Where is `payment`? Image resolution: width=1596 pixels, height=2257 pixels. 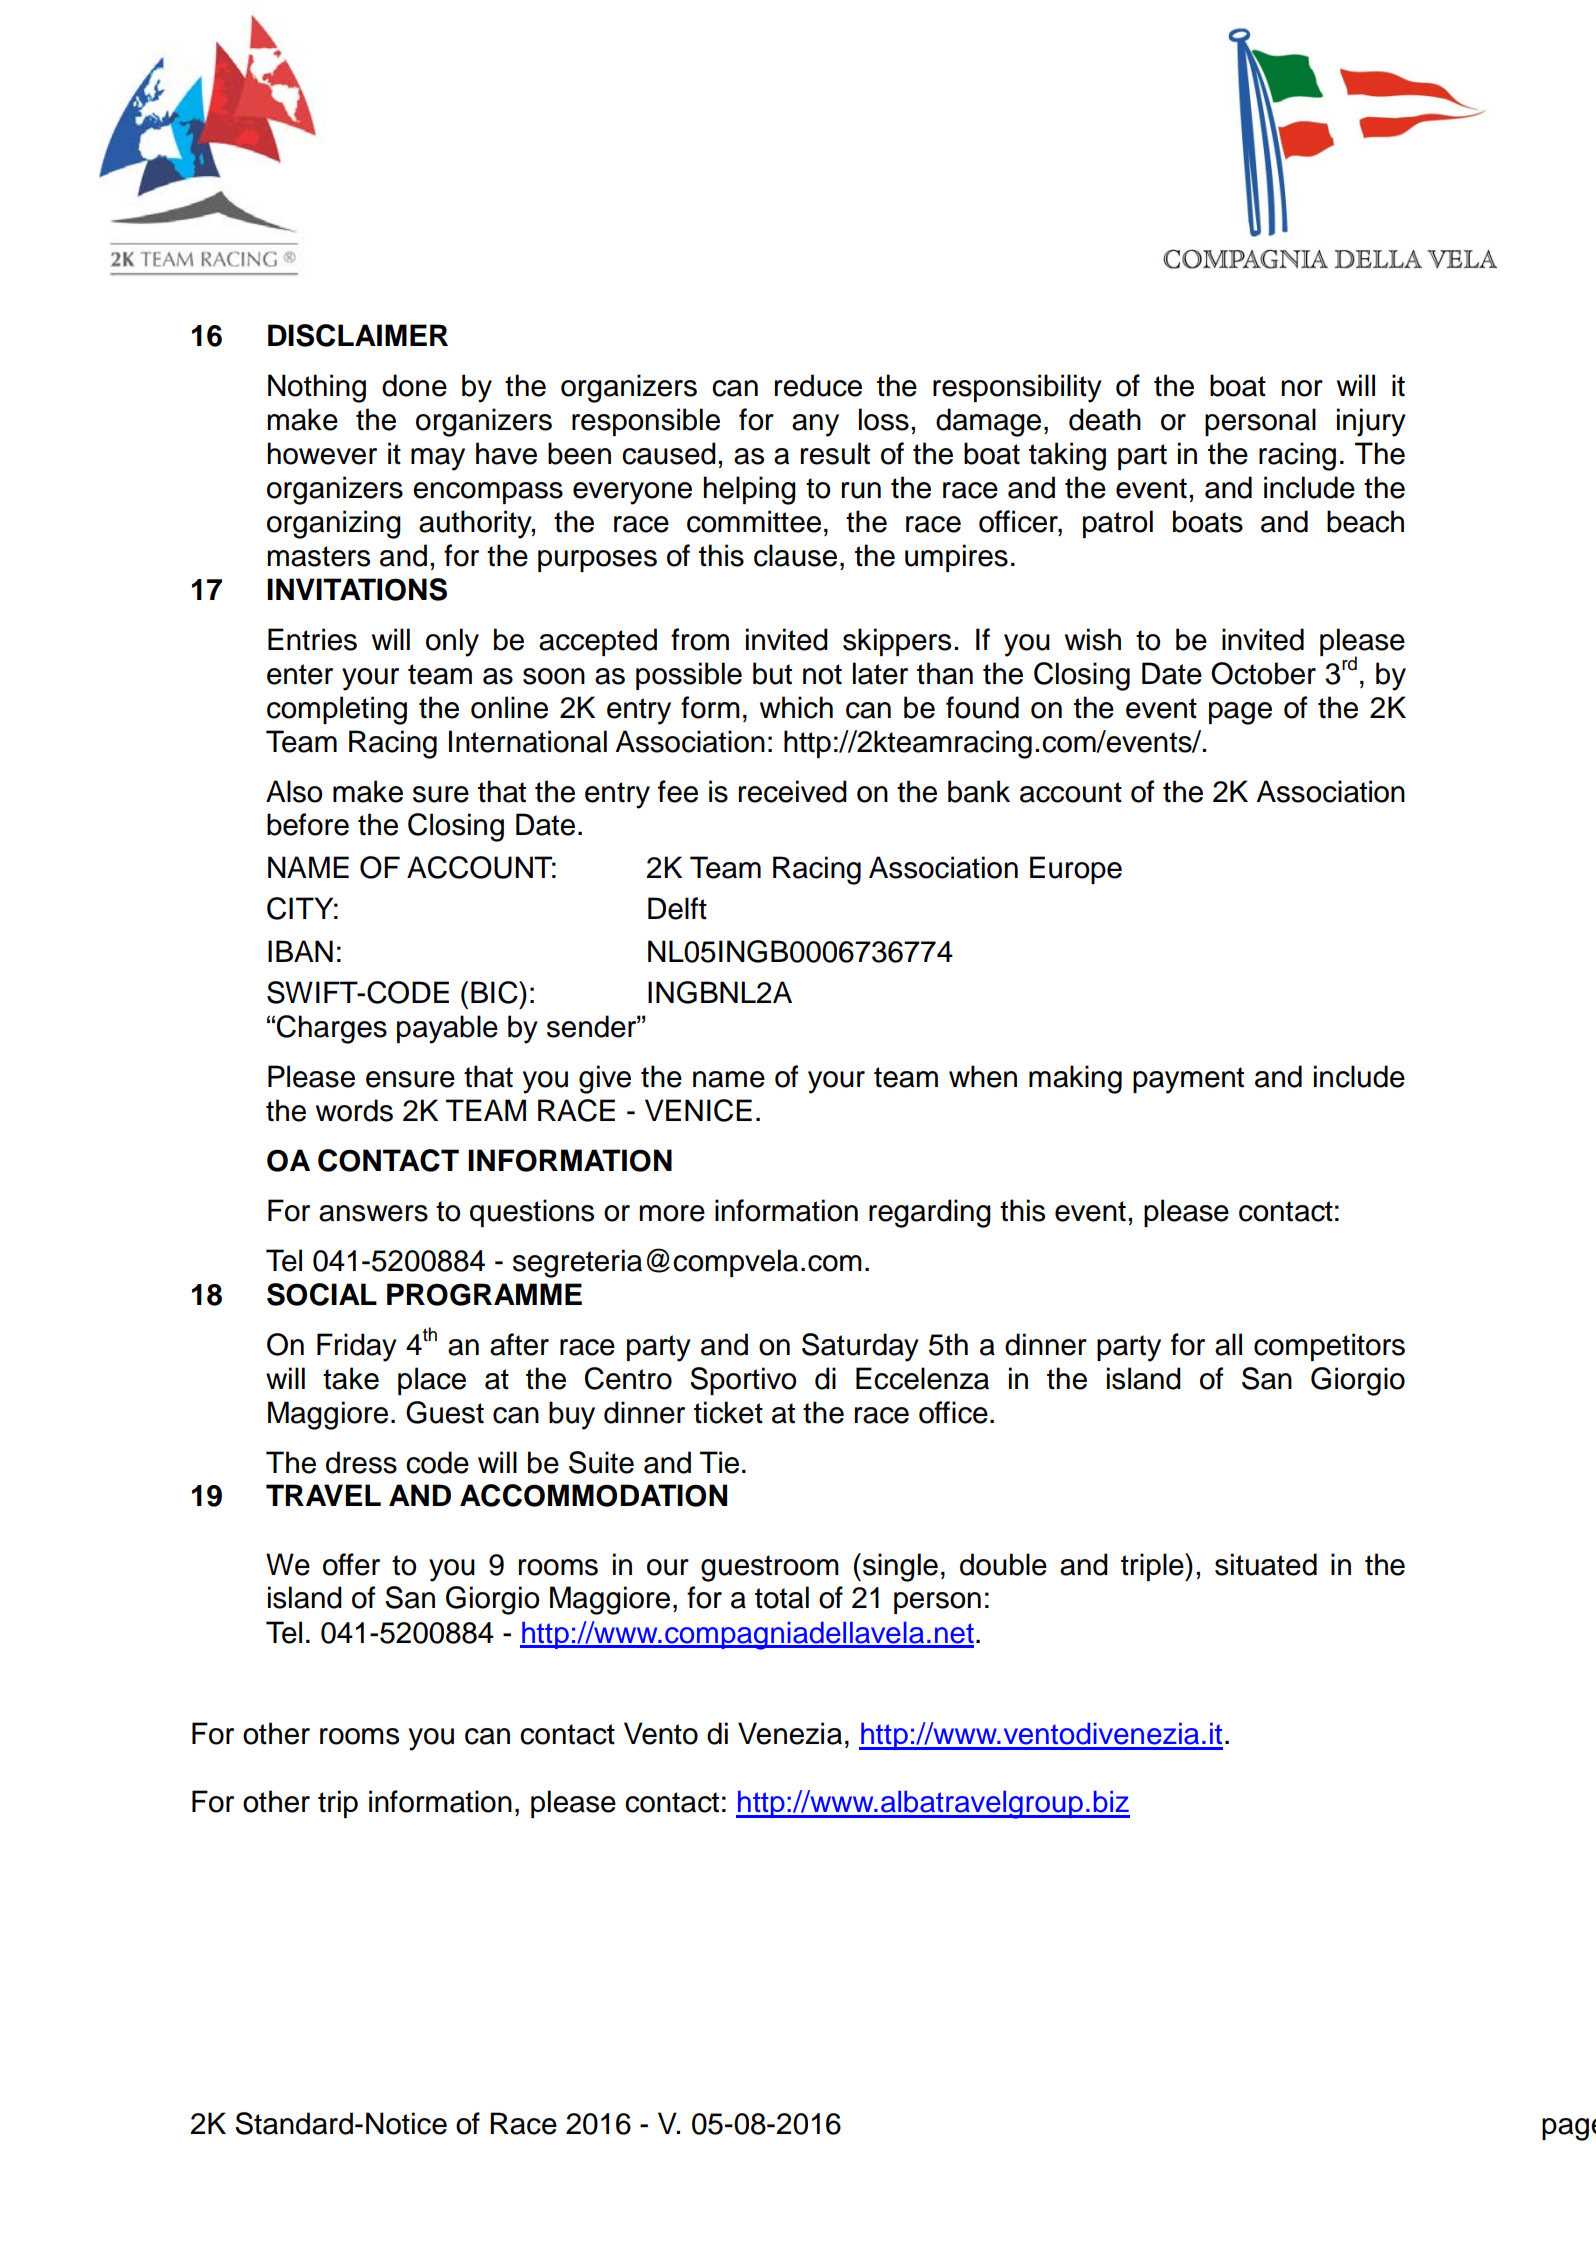 payment is located at coordinates (1188, 1080).
